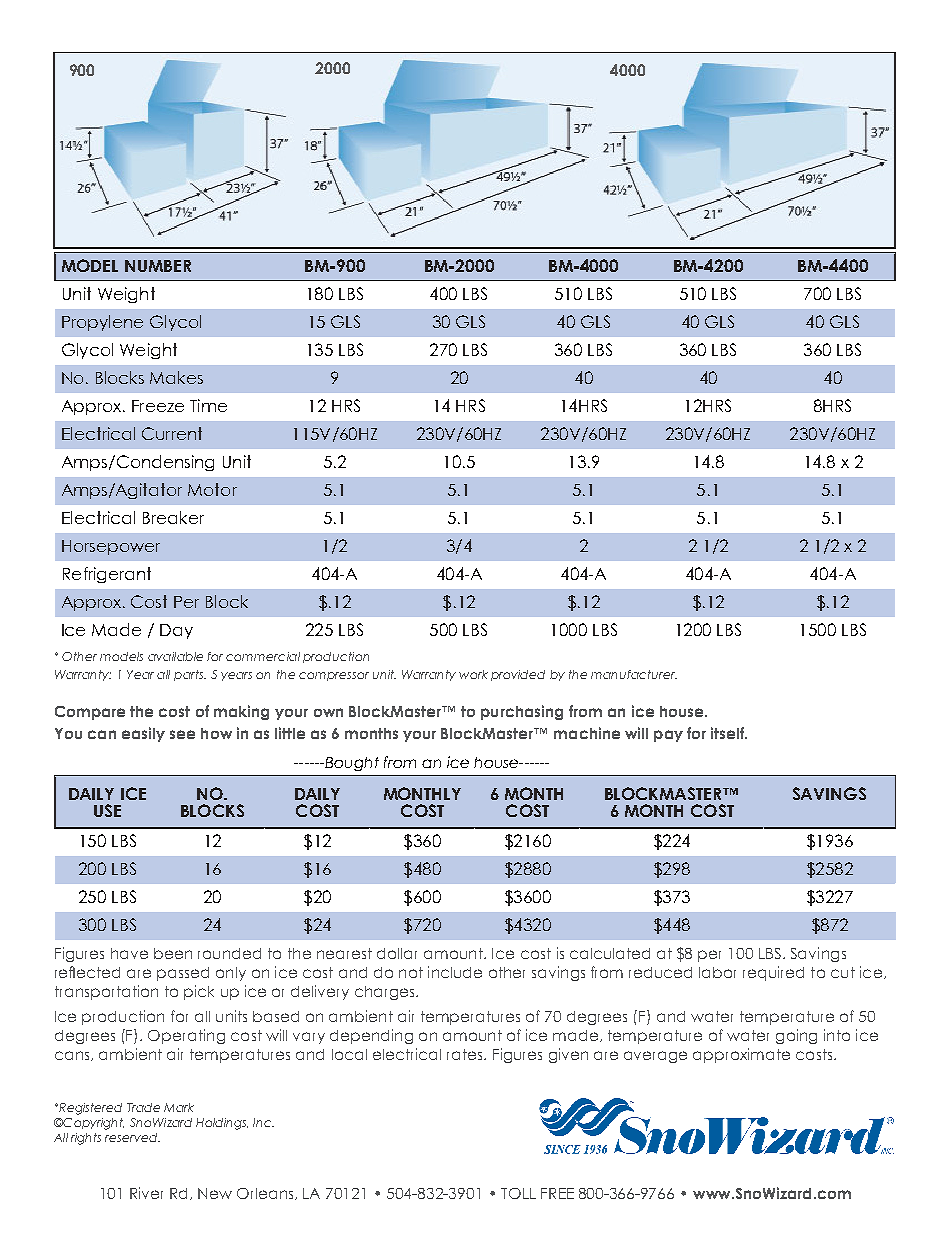  Describe the element at coordinates (176, 631) in the page. I see `Day` at that location.
